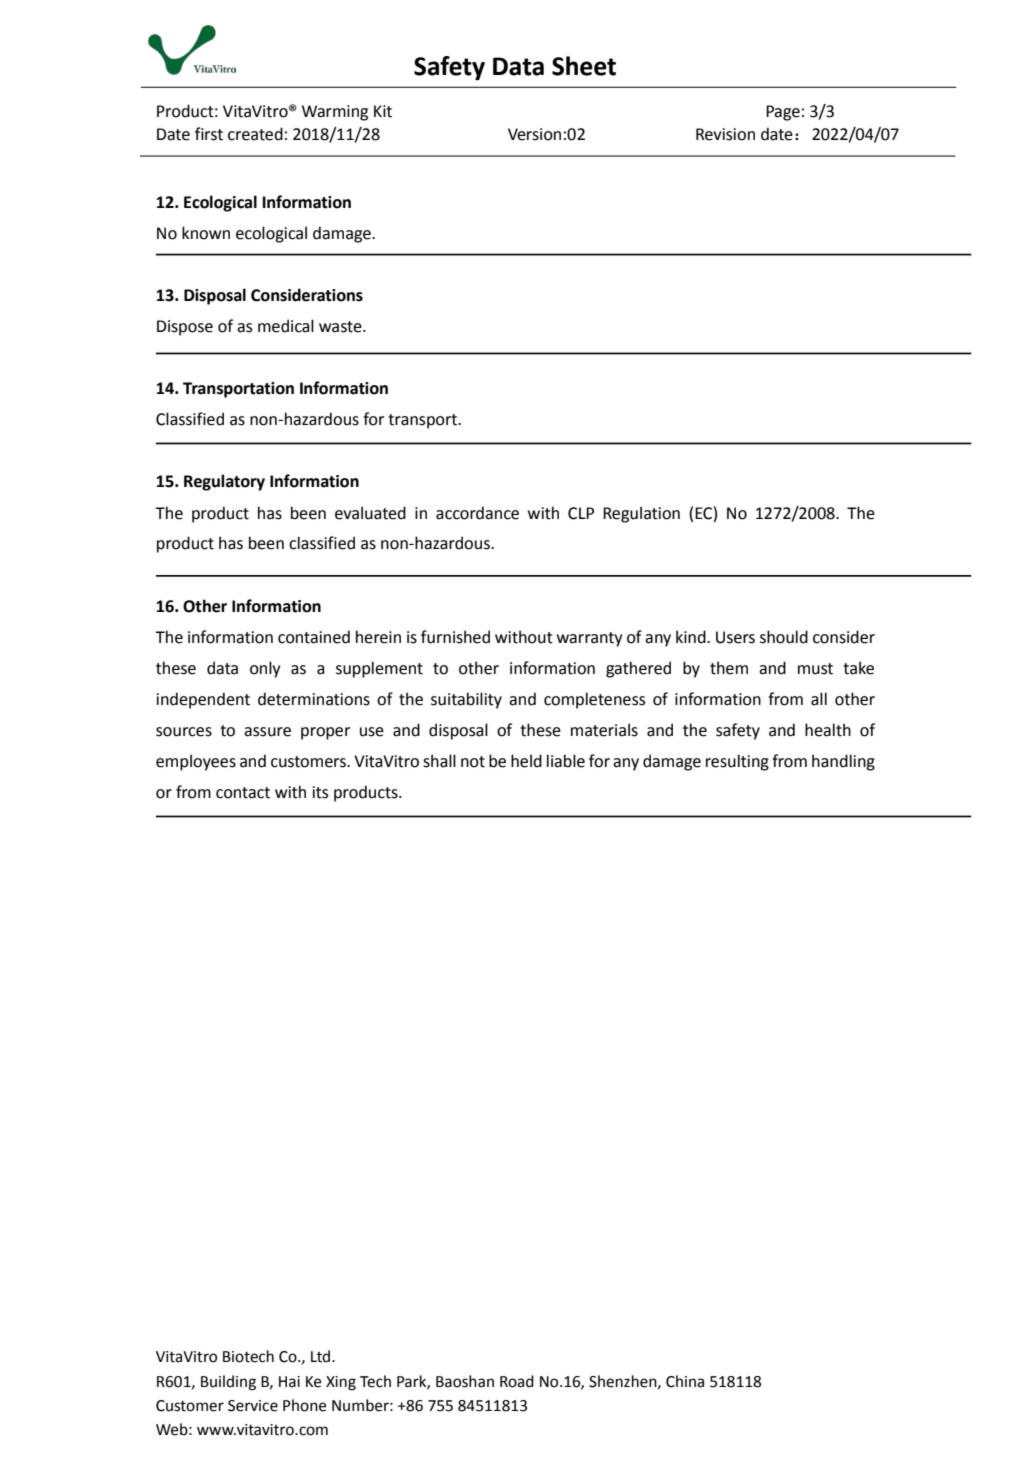  I want to click on held, so click(526, 761).
